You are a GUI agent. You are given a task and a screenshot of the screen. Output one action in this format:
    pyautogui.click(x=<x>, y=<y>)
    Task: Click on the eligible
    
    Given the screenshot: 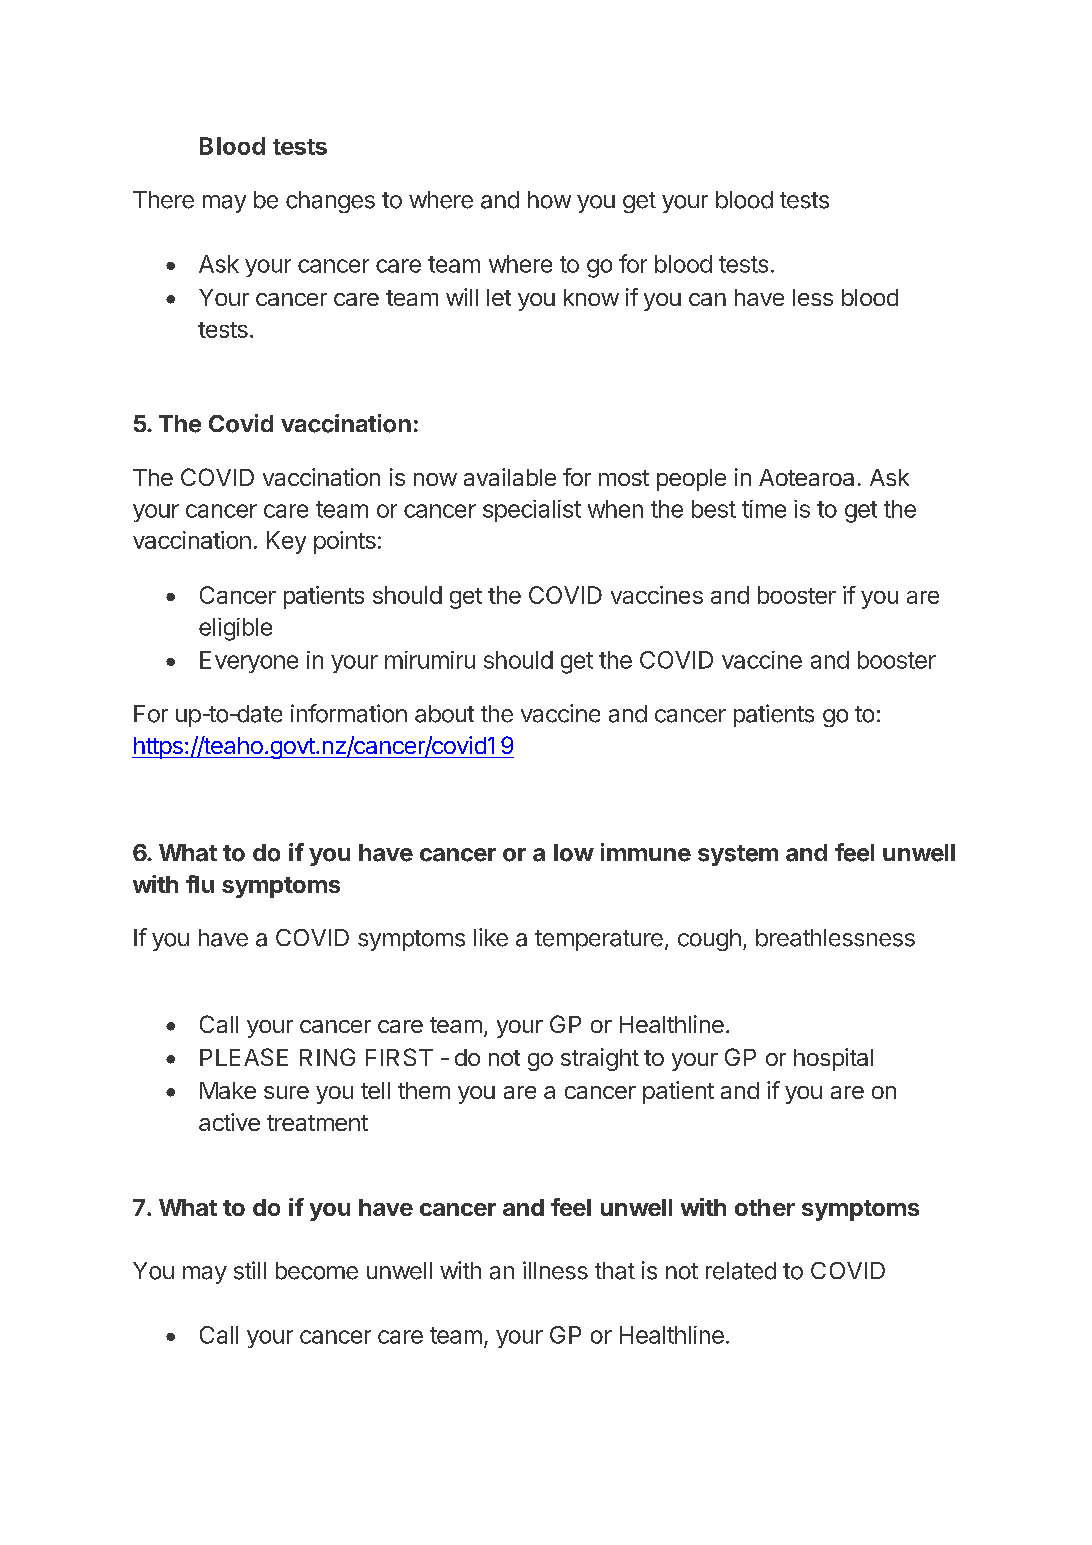 What is the action you would take?
    pyautogui.click(x=235, y=629)
